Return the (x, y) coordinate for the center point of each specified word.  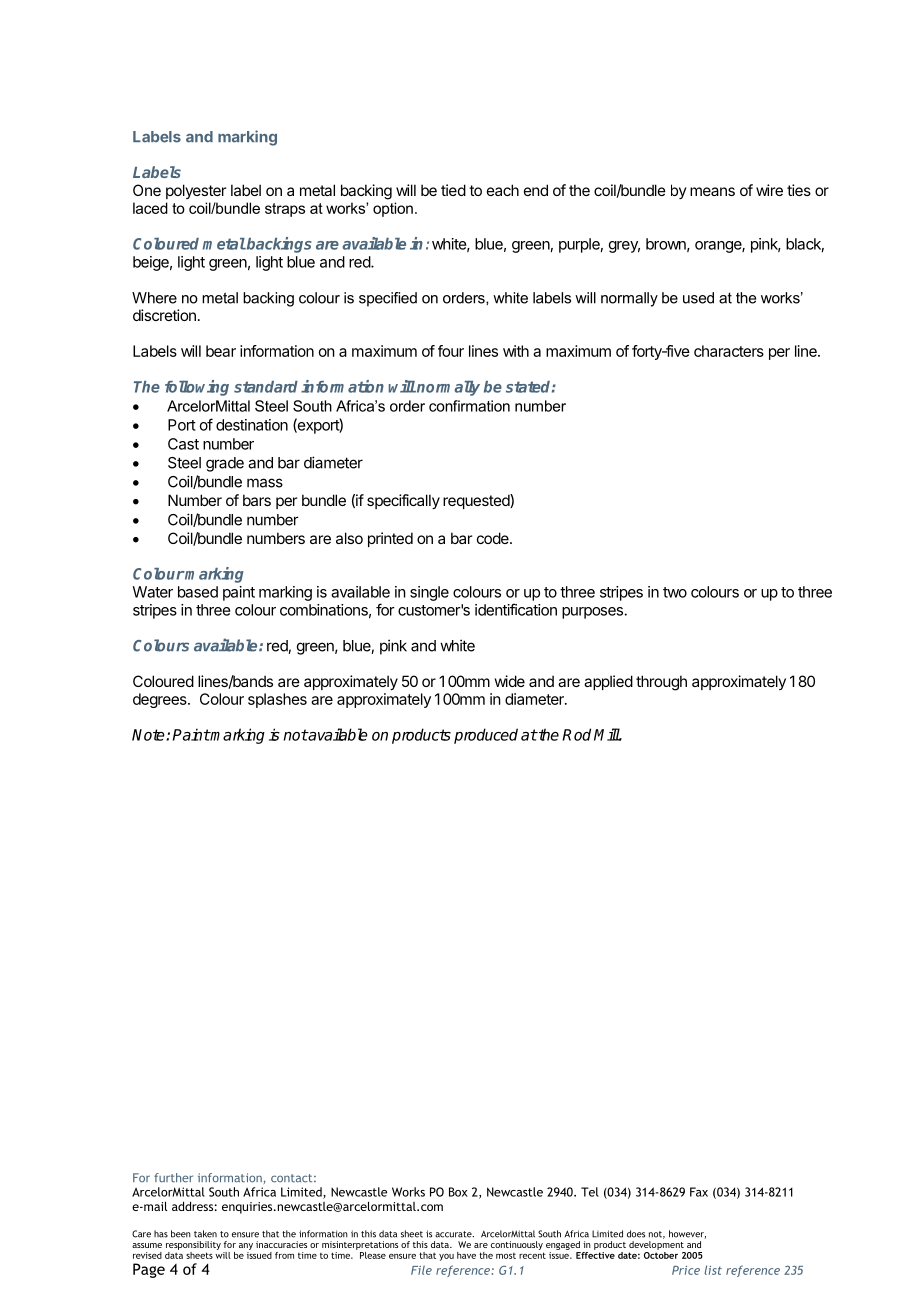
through (661, 683)
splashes (277, 700)
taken (205, 1234)
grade (225, 464)
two (675, 592)
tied (453, 190)
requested (477, 501)
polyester (196, 191)
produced (486, 736)
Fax (699, 1192)
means (712, 191)
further (173, 1178)
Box (458, 1192)
